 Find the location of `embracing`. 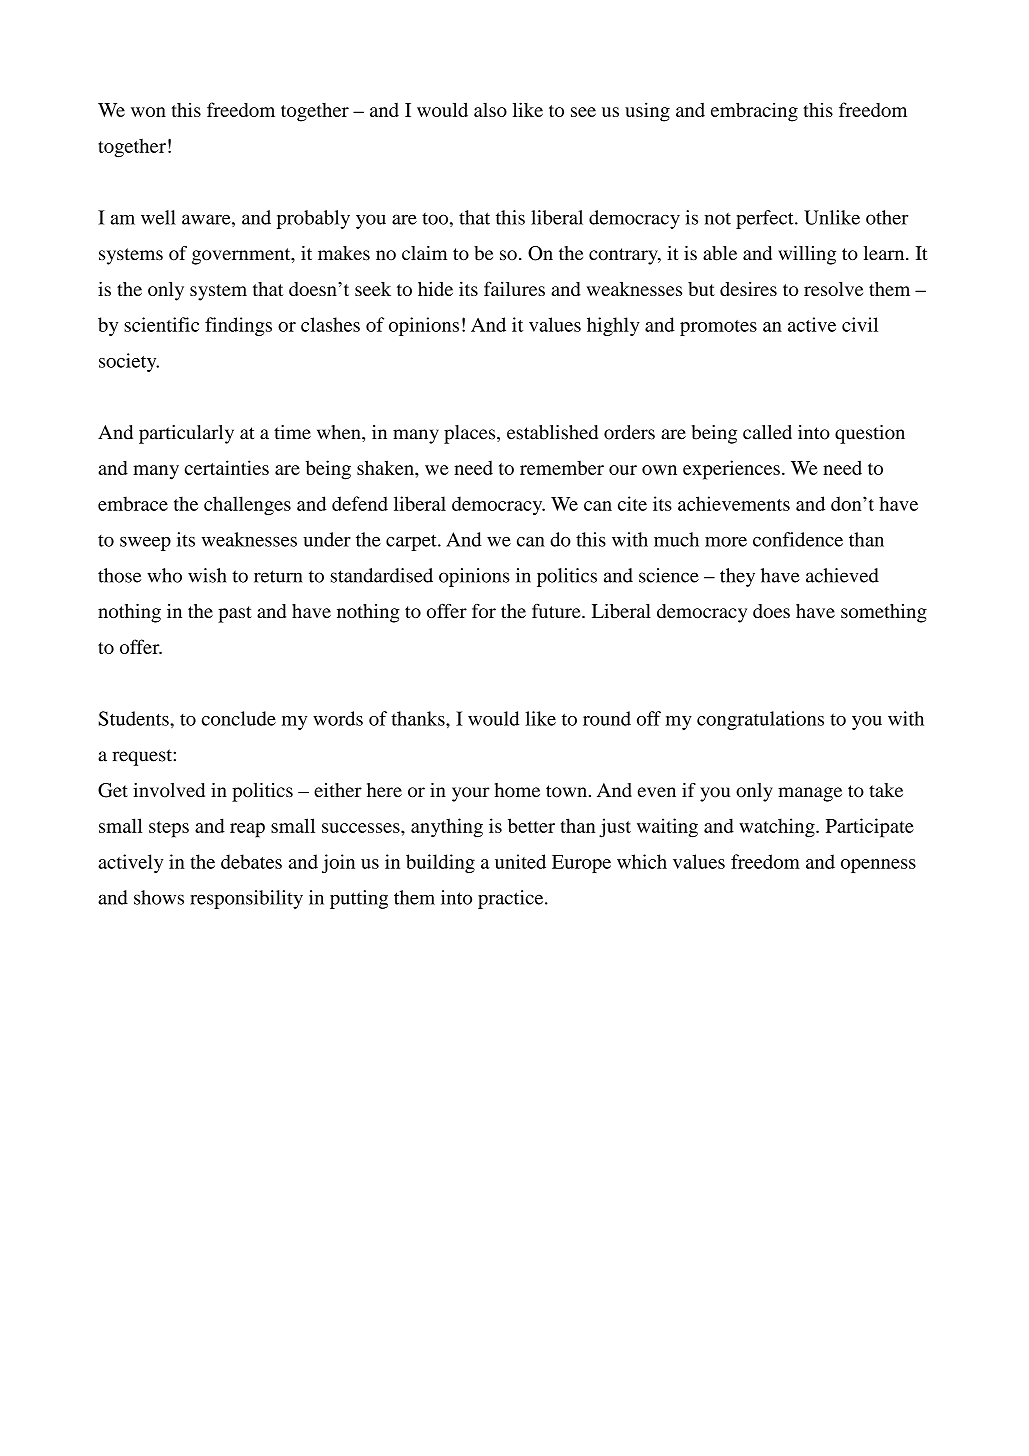

embracing is located at coordinates (754, 112).
